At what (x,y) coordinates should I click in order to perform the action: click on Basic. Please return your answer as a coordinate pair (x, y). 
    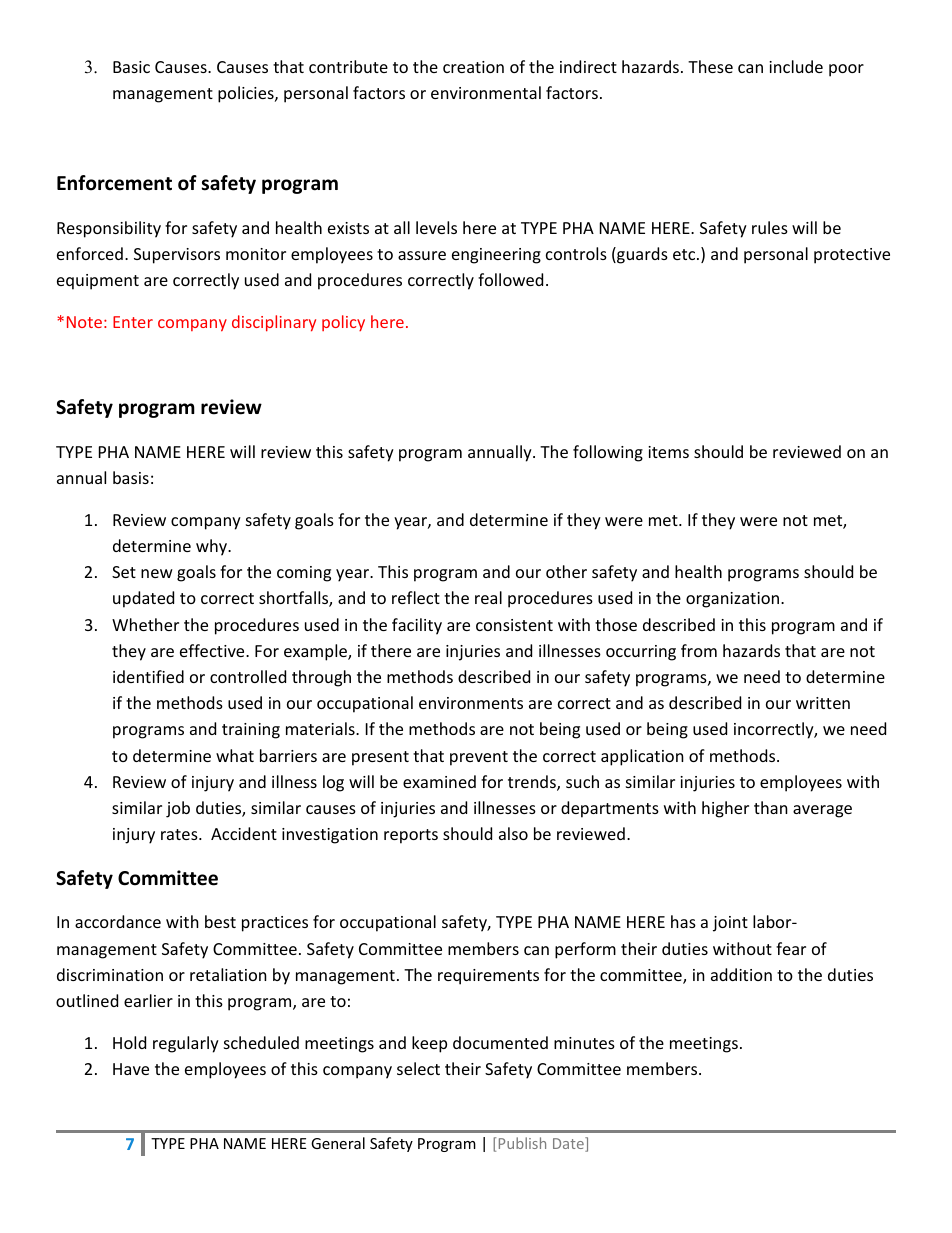
    Looking at the image, I should click on (131, 67).
